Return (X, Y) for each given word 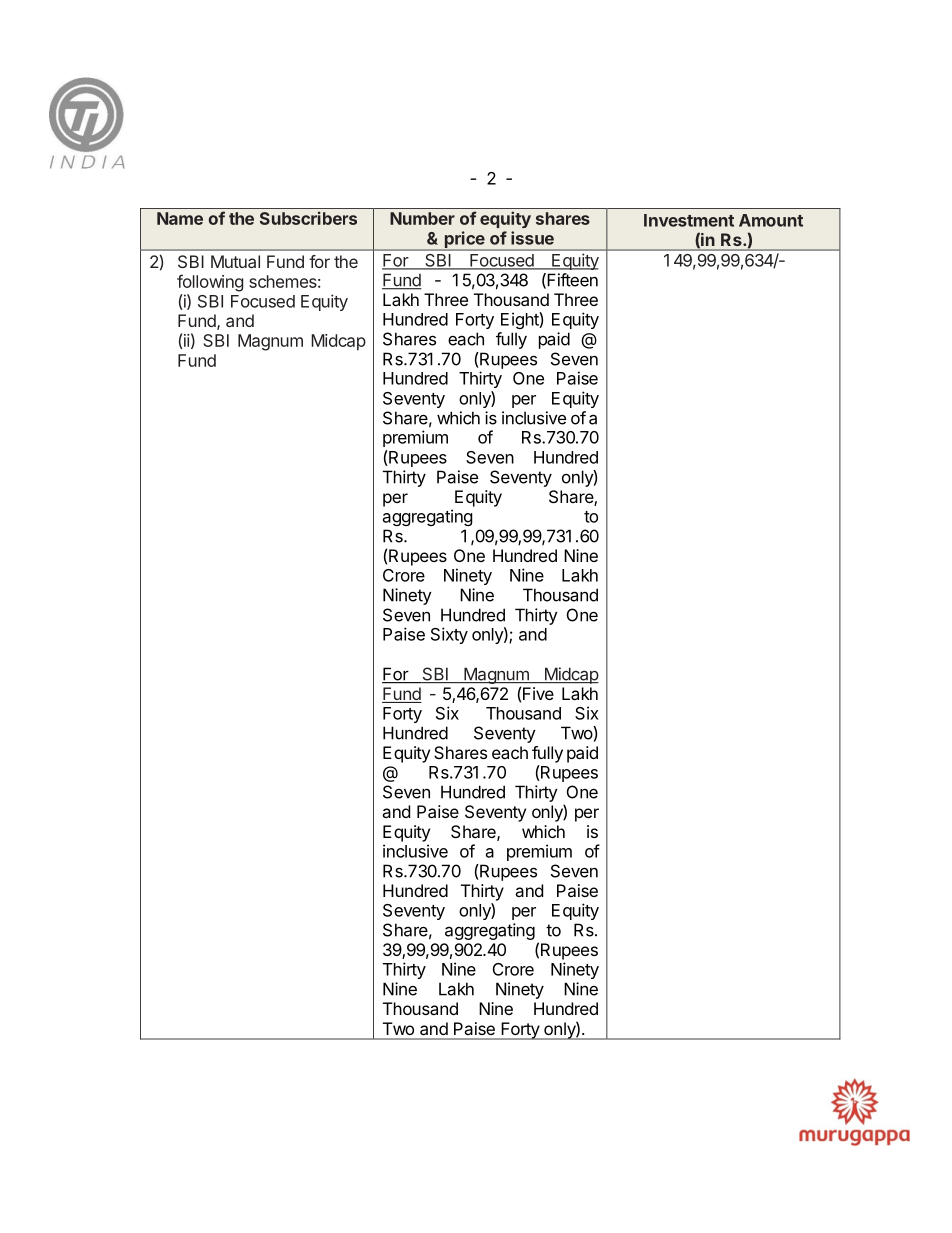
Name (180, 218)
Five (538, 693)
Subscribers (308, 218)
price (464, 240)
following (210, 283)
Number (422, 218)
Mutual (235, 261)
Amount (771, 220)
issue (532, 238)
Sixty (449, 635)
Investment (689, 220)
